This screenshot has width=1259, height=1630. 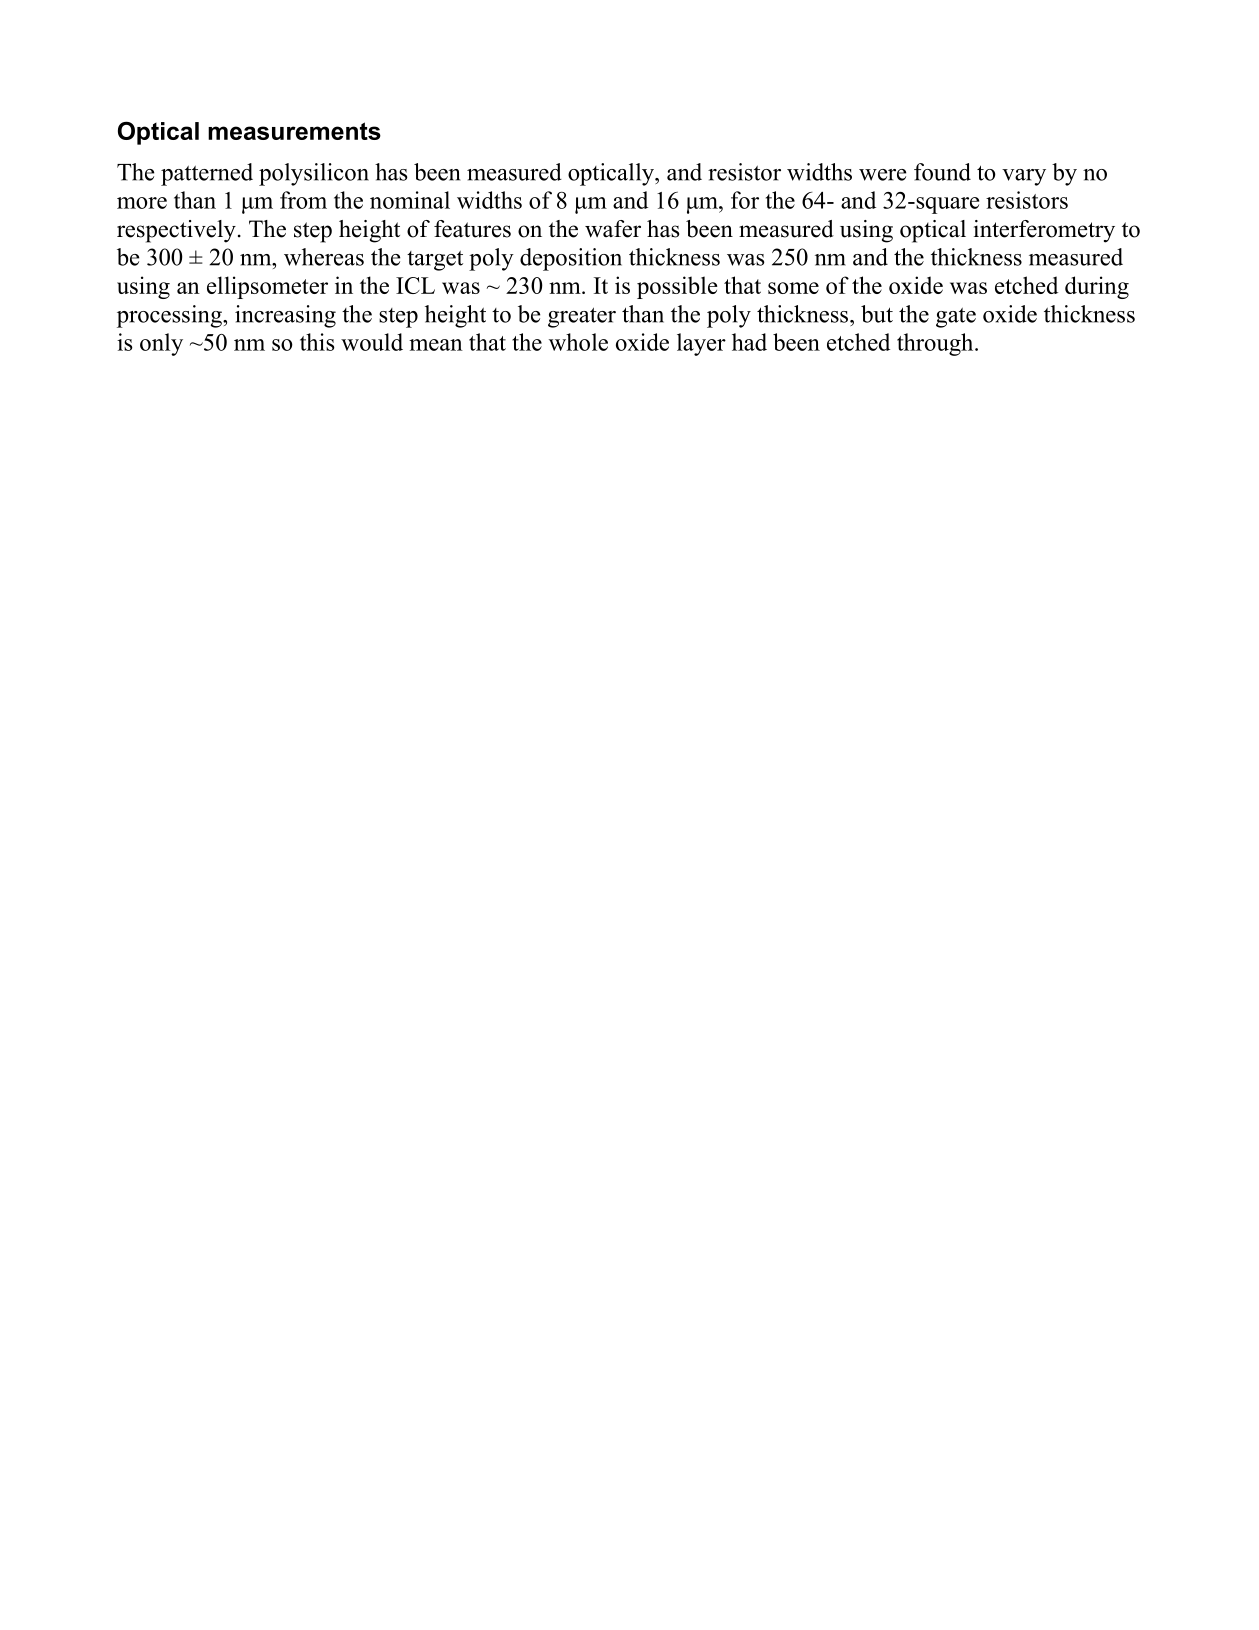 I want to click on vary, so click(x=1024, y=177).
